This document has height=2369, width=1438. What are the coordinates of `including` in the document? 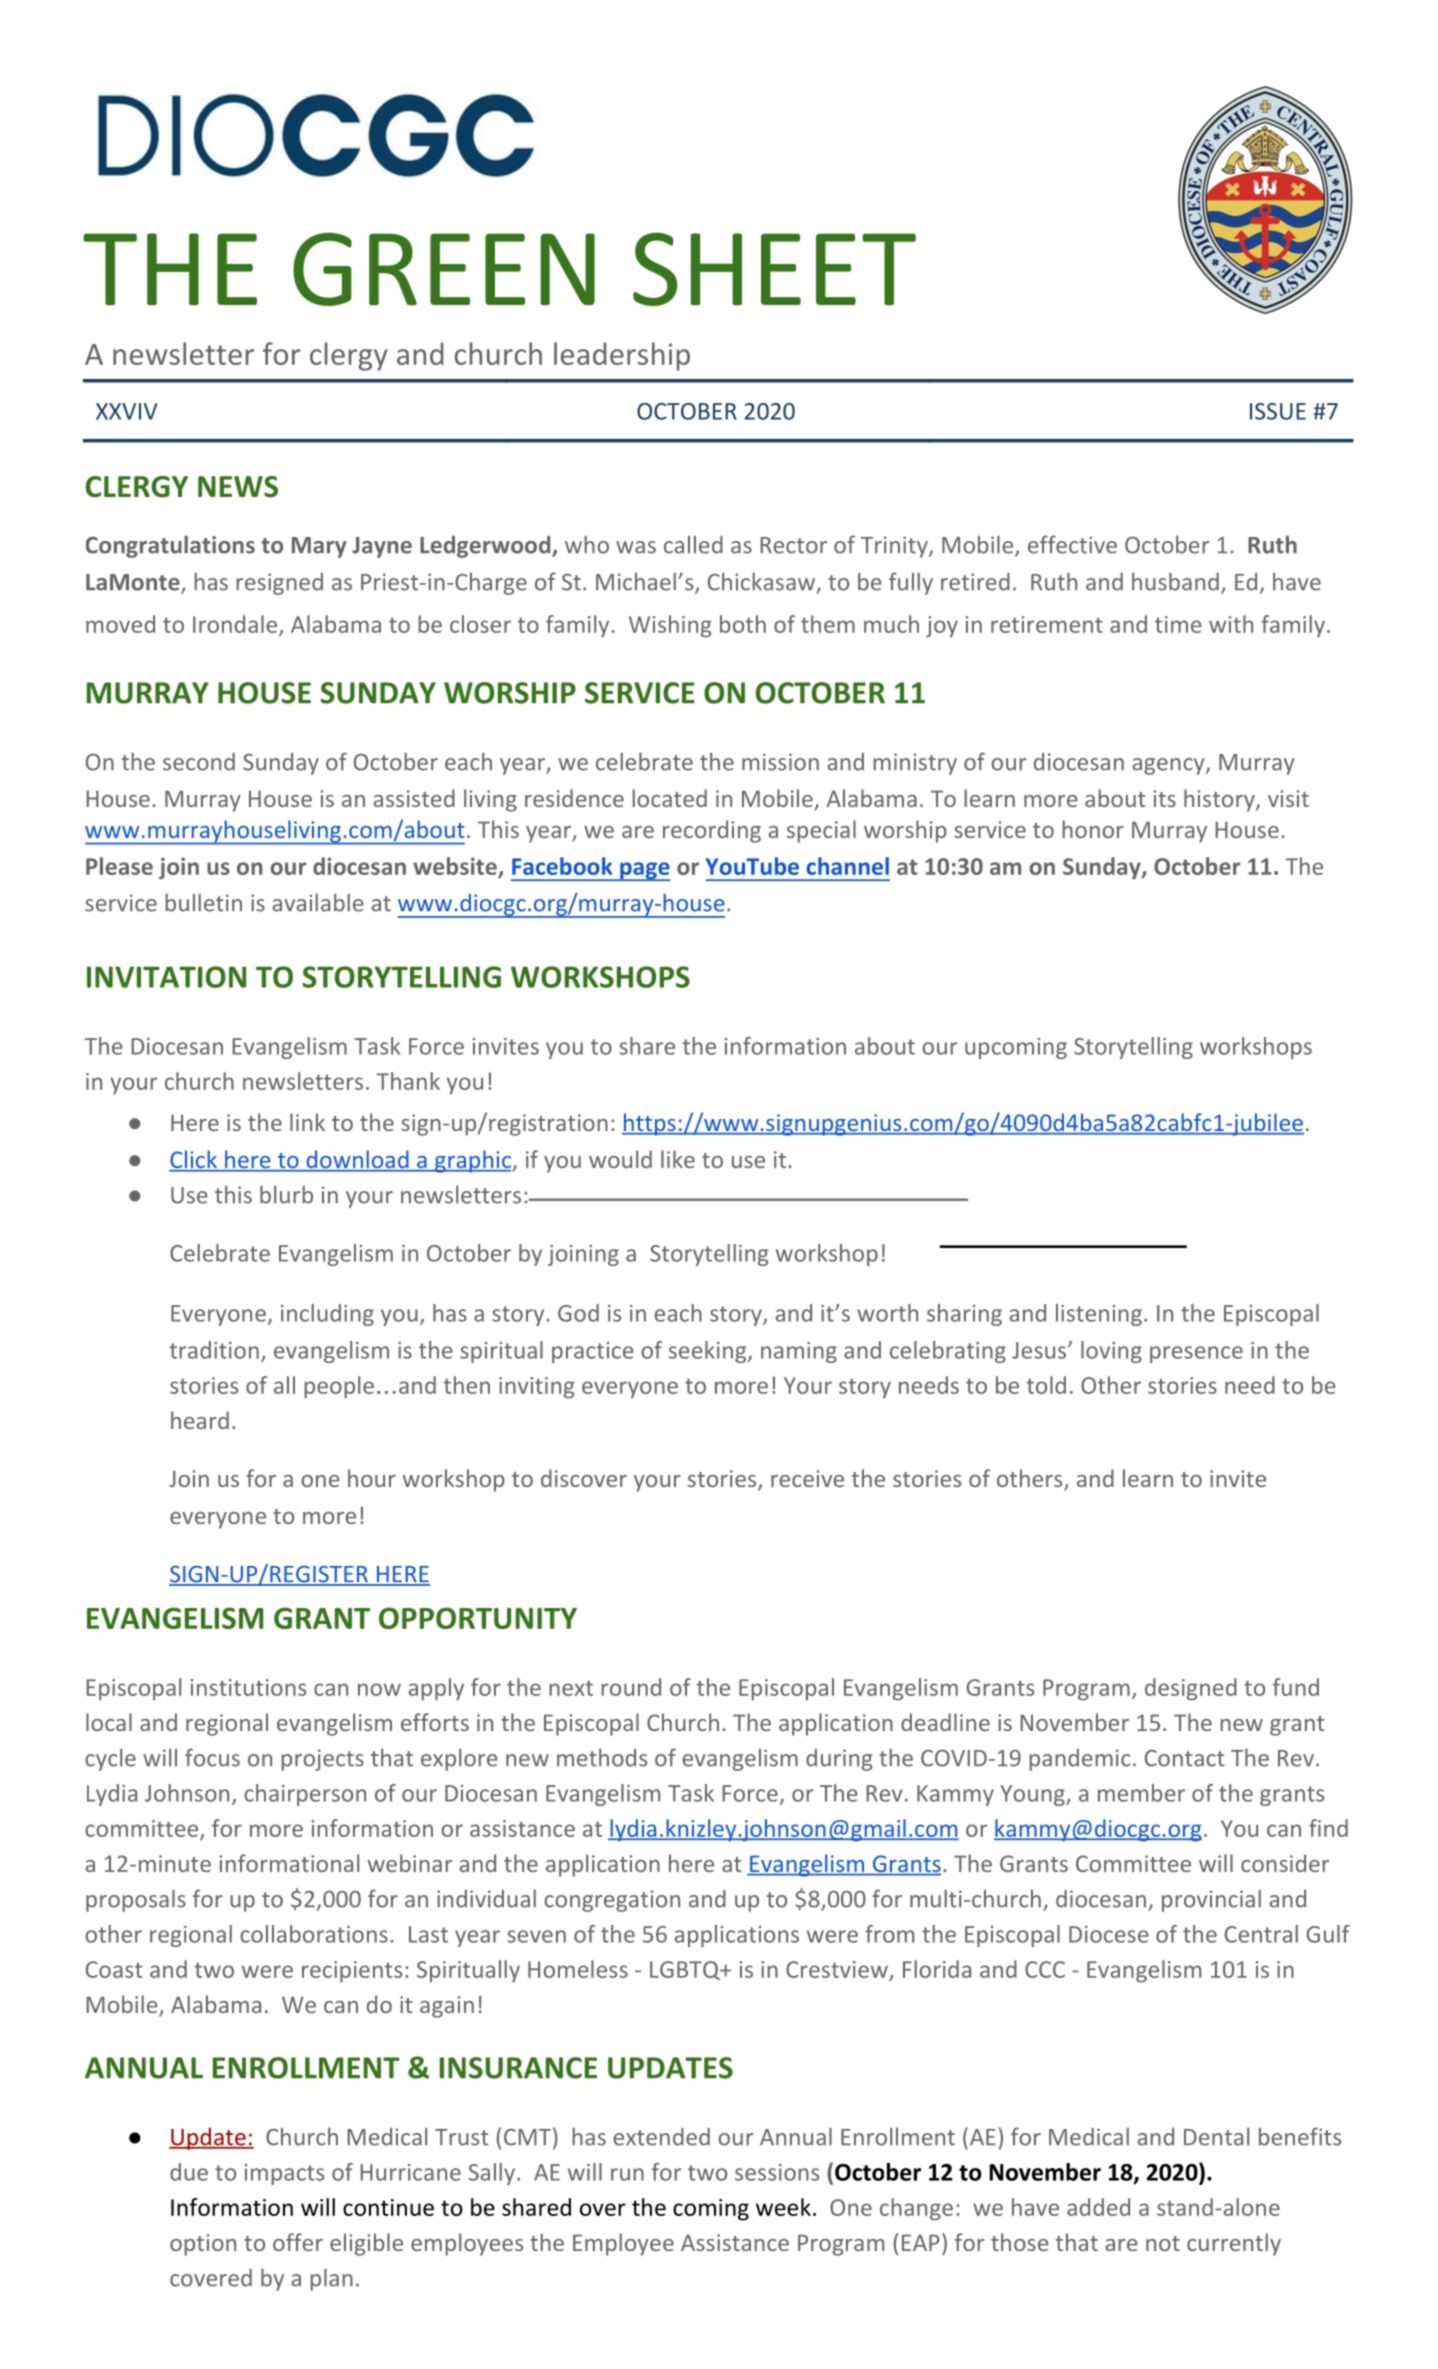 It's located at (327, 1315).
